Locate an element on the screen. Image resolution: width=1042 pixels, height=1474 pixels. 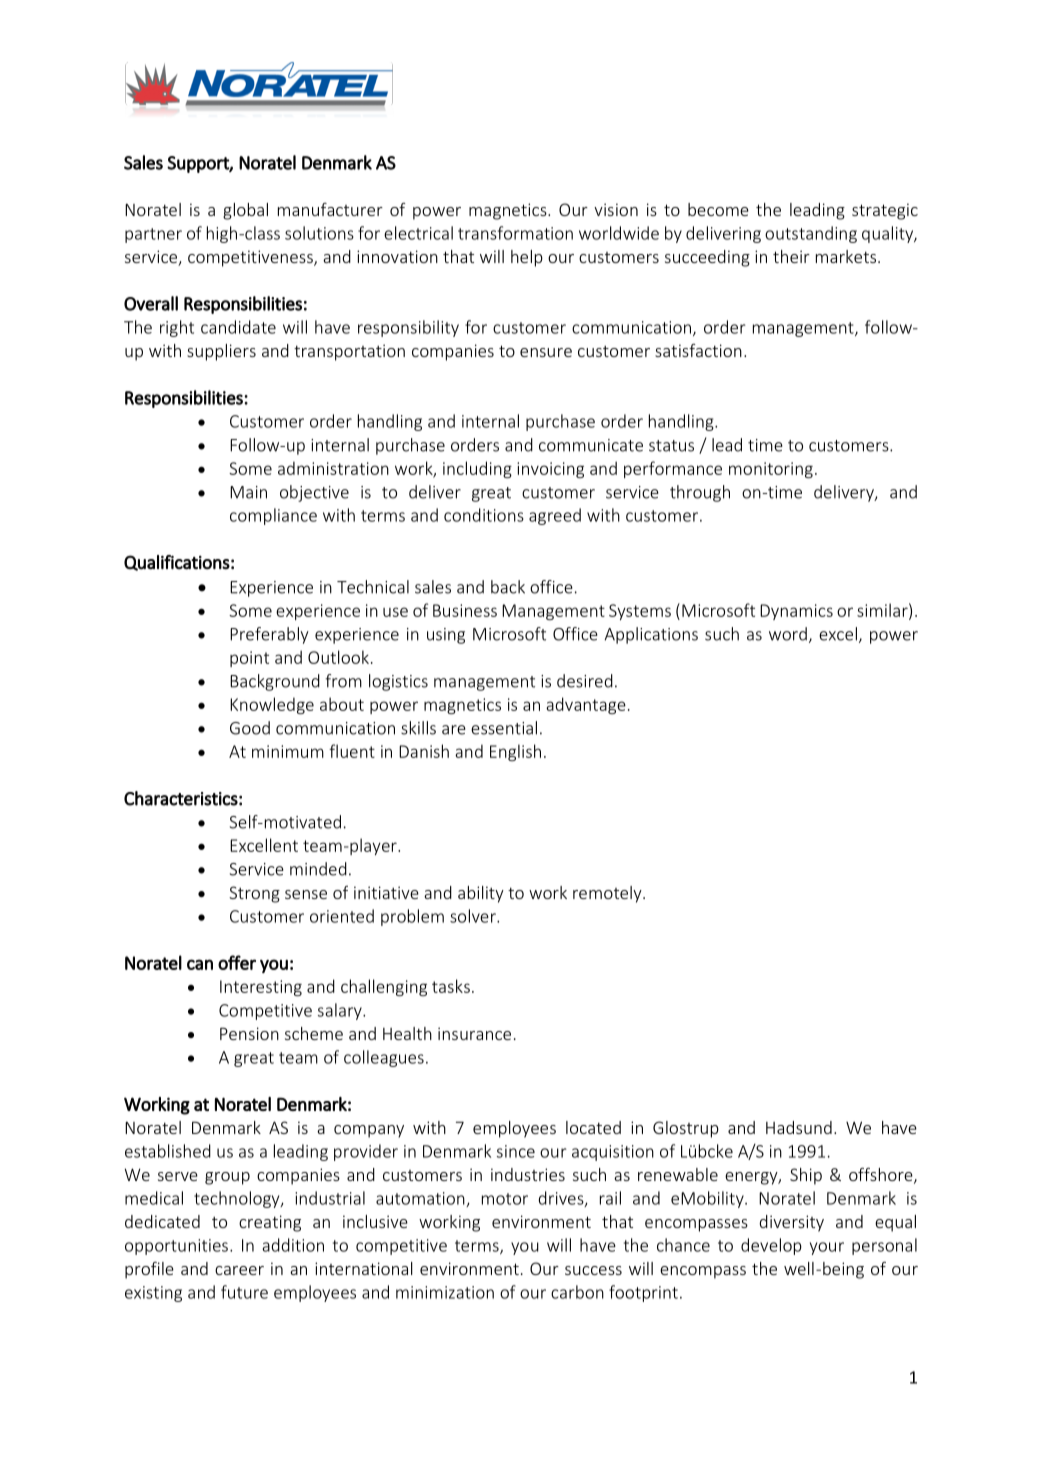
Dynamics is located at coordinates (796, 612).
